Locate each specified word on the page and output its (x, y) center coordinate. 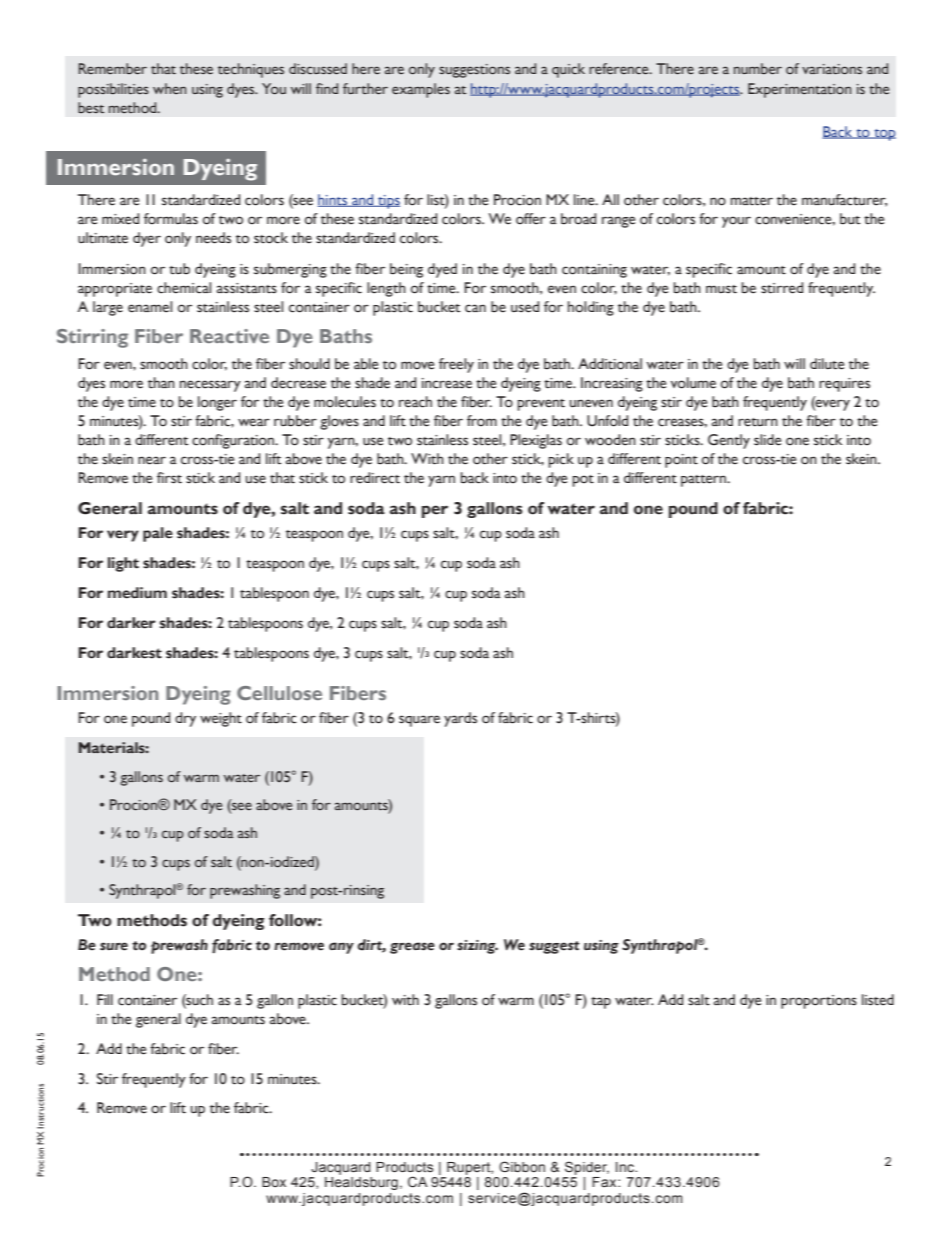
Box (274, 1182)
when (170, 88)
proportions (819, 1002)
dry (185, 719)
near (152, 460)
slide (767, 440)
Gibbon (522, 1166)
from (482, 421)
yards (460, 719)
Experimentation (800, 90)
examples (421, 90)
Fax (605, 1182)
